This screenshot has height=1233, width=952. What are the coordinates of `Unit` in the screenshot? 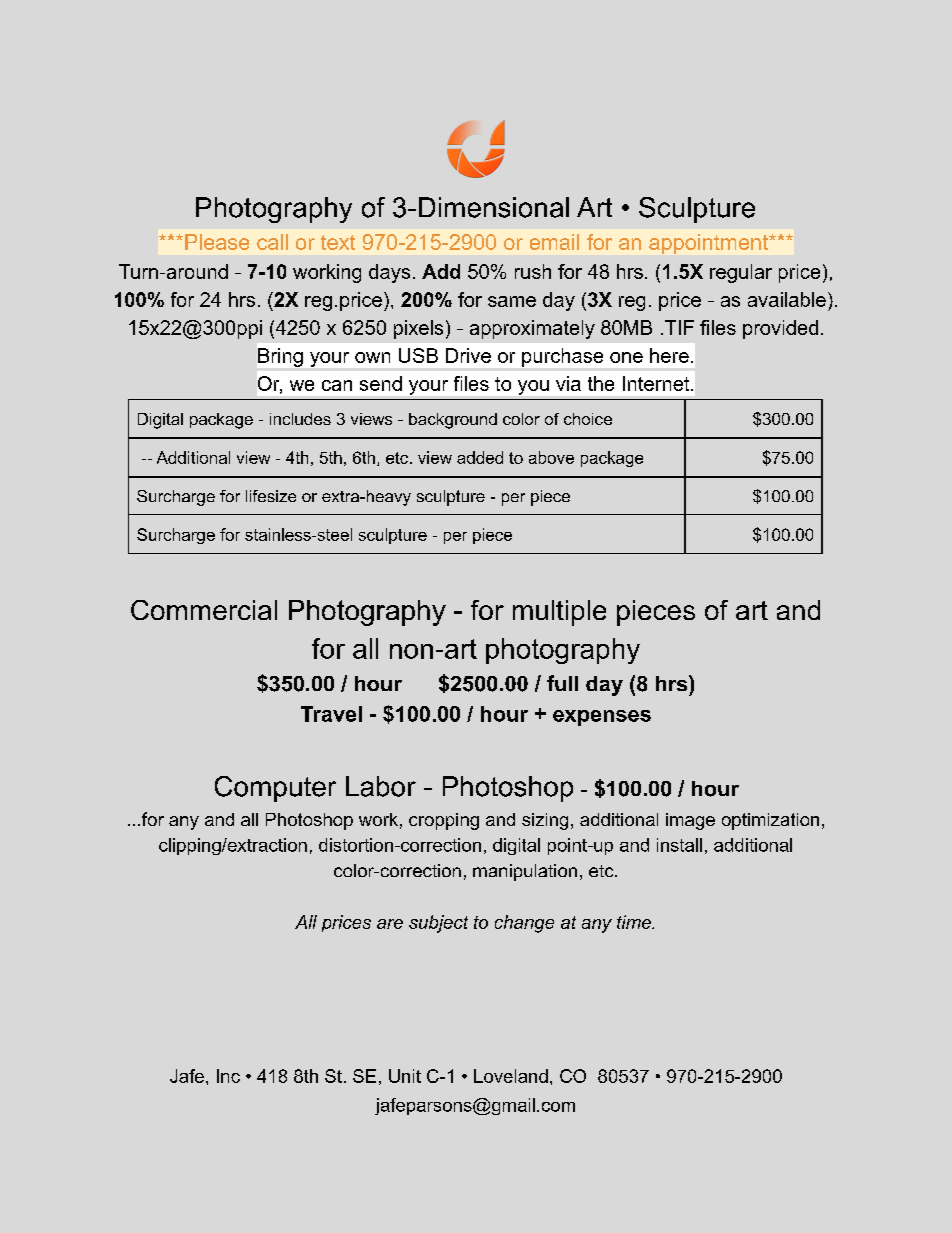 It's located at (405, 1076).
